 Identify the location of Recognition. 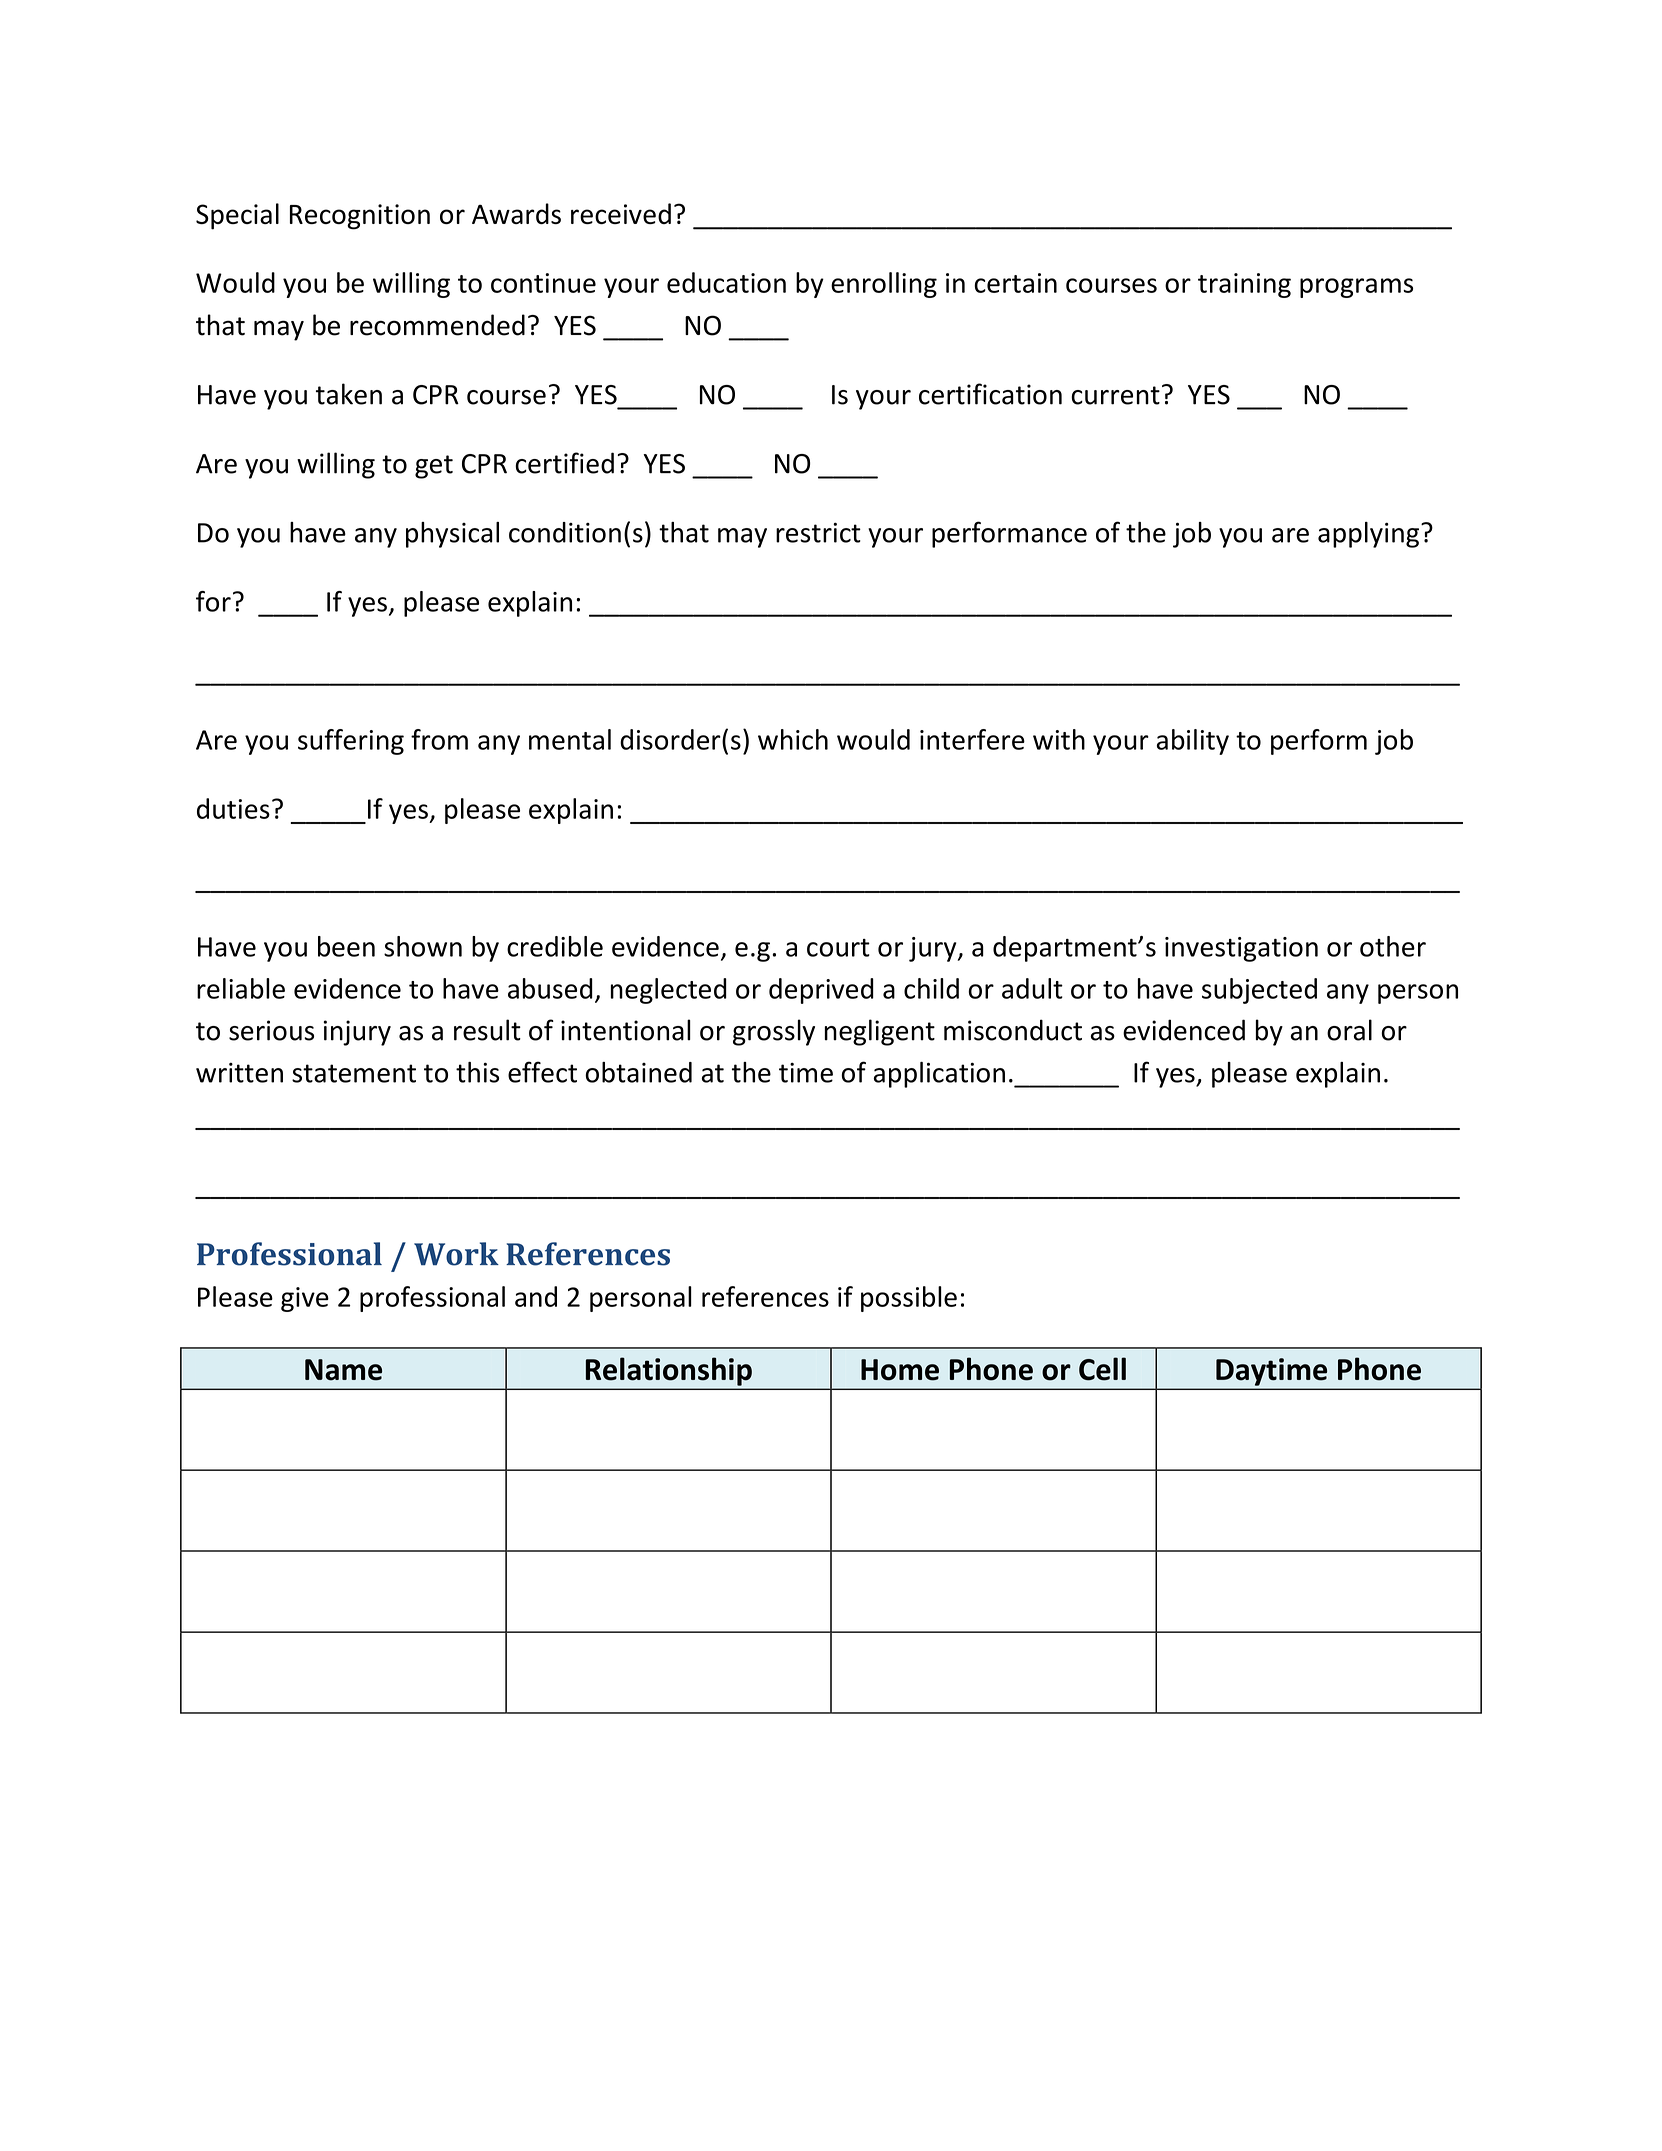
(360, 217).
